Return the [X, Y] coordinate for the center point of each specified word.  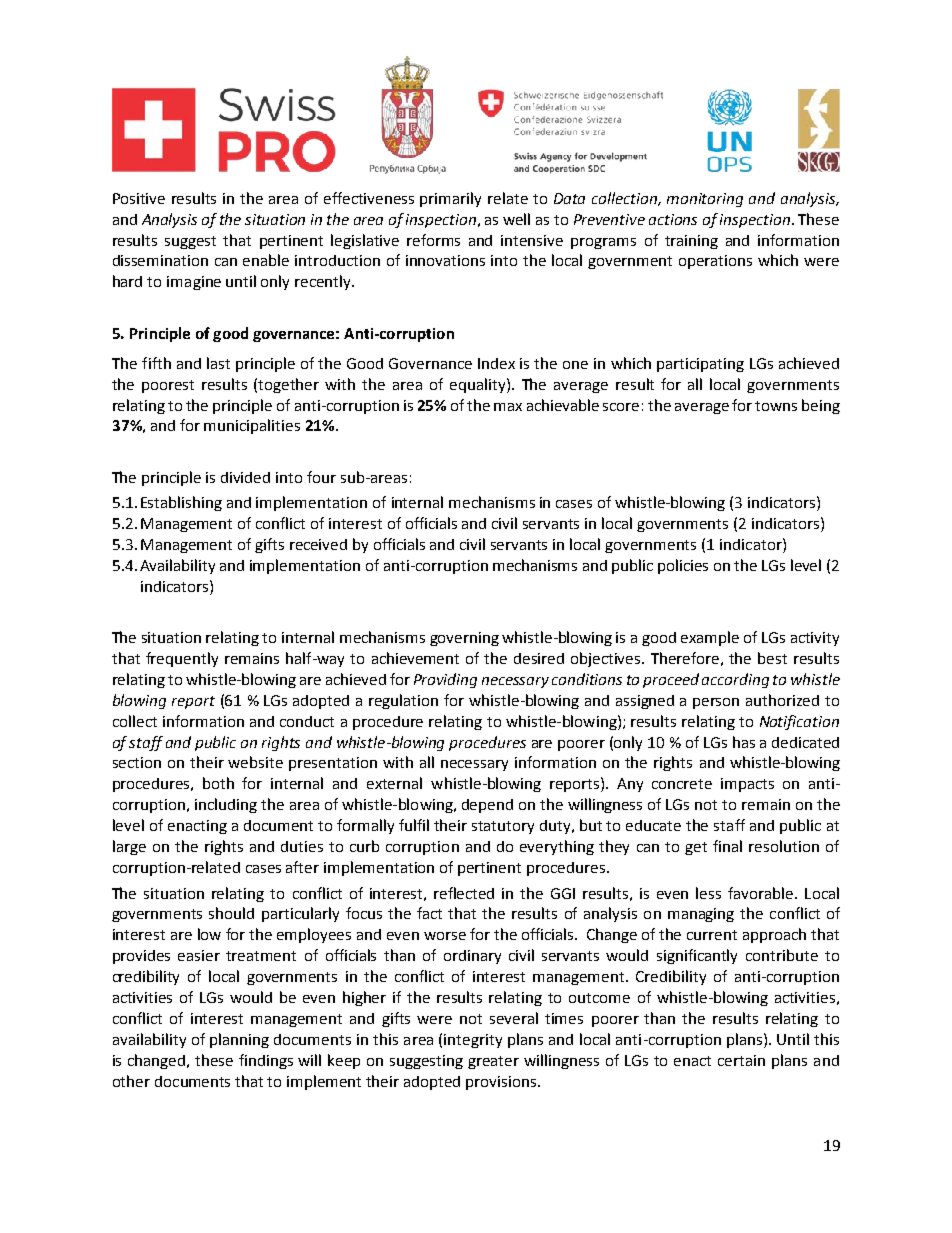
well [516, 219]
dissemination [160, 260]
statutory [503, 827]
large [129, 847]
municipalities [252, 426]
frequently [182, 659]
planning [239, 1040]
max [508, 407]
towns [776, 406]
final [727, 846]
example [710, 638]
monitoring [705, 200]
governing [464, 639]
